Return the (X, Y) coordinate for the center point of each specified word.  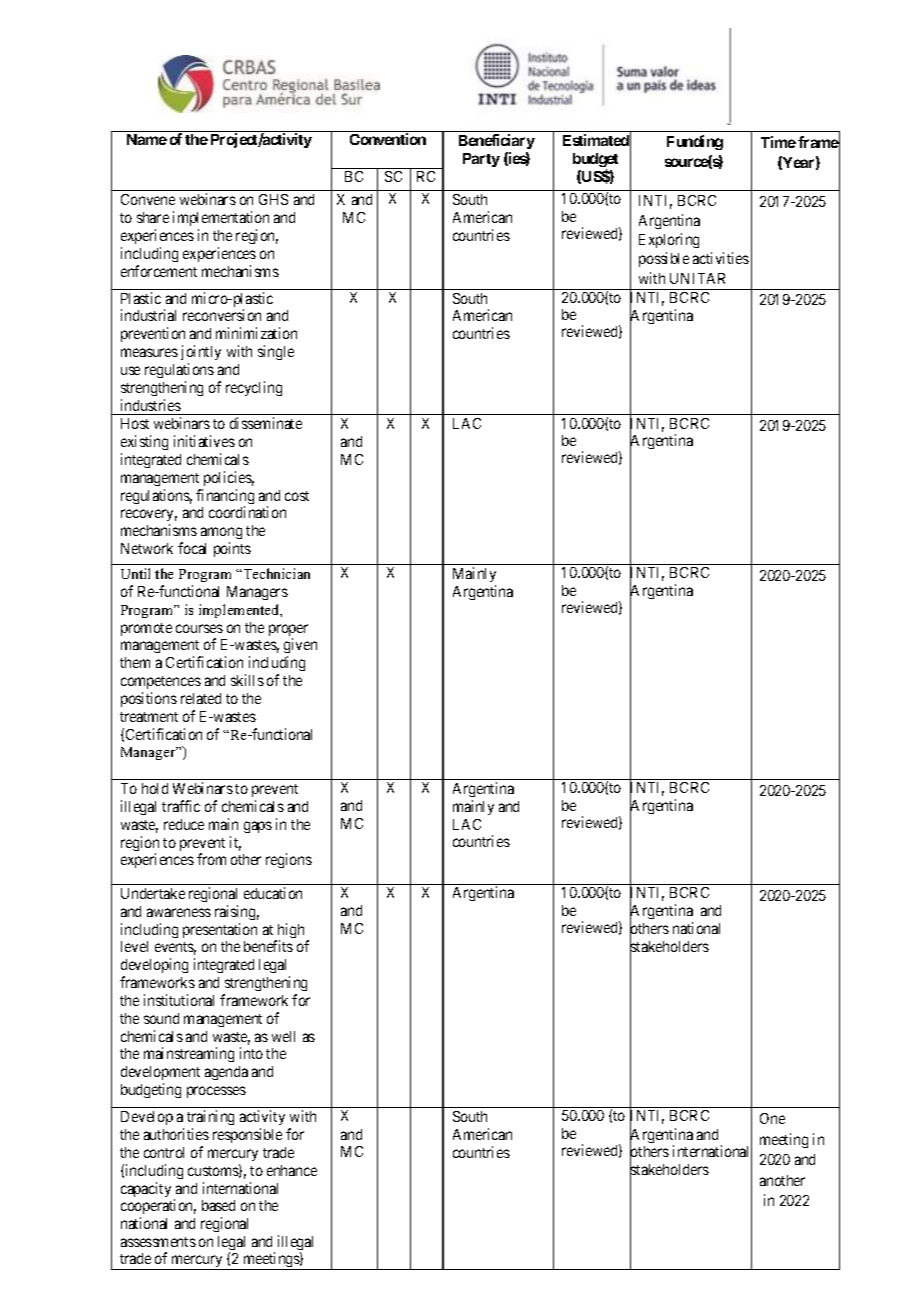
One (772, 1118)
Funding (695, 142)
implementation (221, 218)
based (218, 1205)
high (289, 932)
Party (481, 160)
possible (664, 259)
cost (297, 496)
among (221, 535)
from (211, 859)
